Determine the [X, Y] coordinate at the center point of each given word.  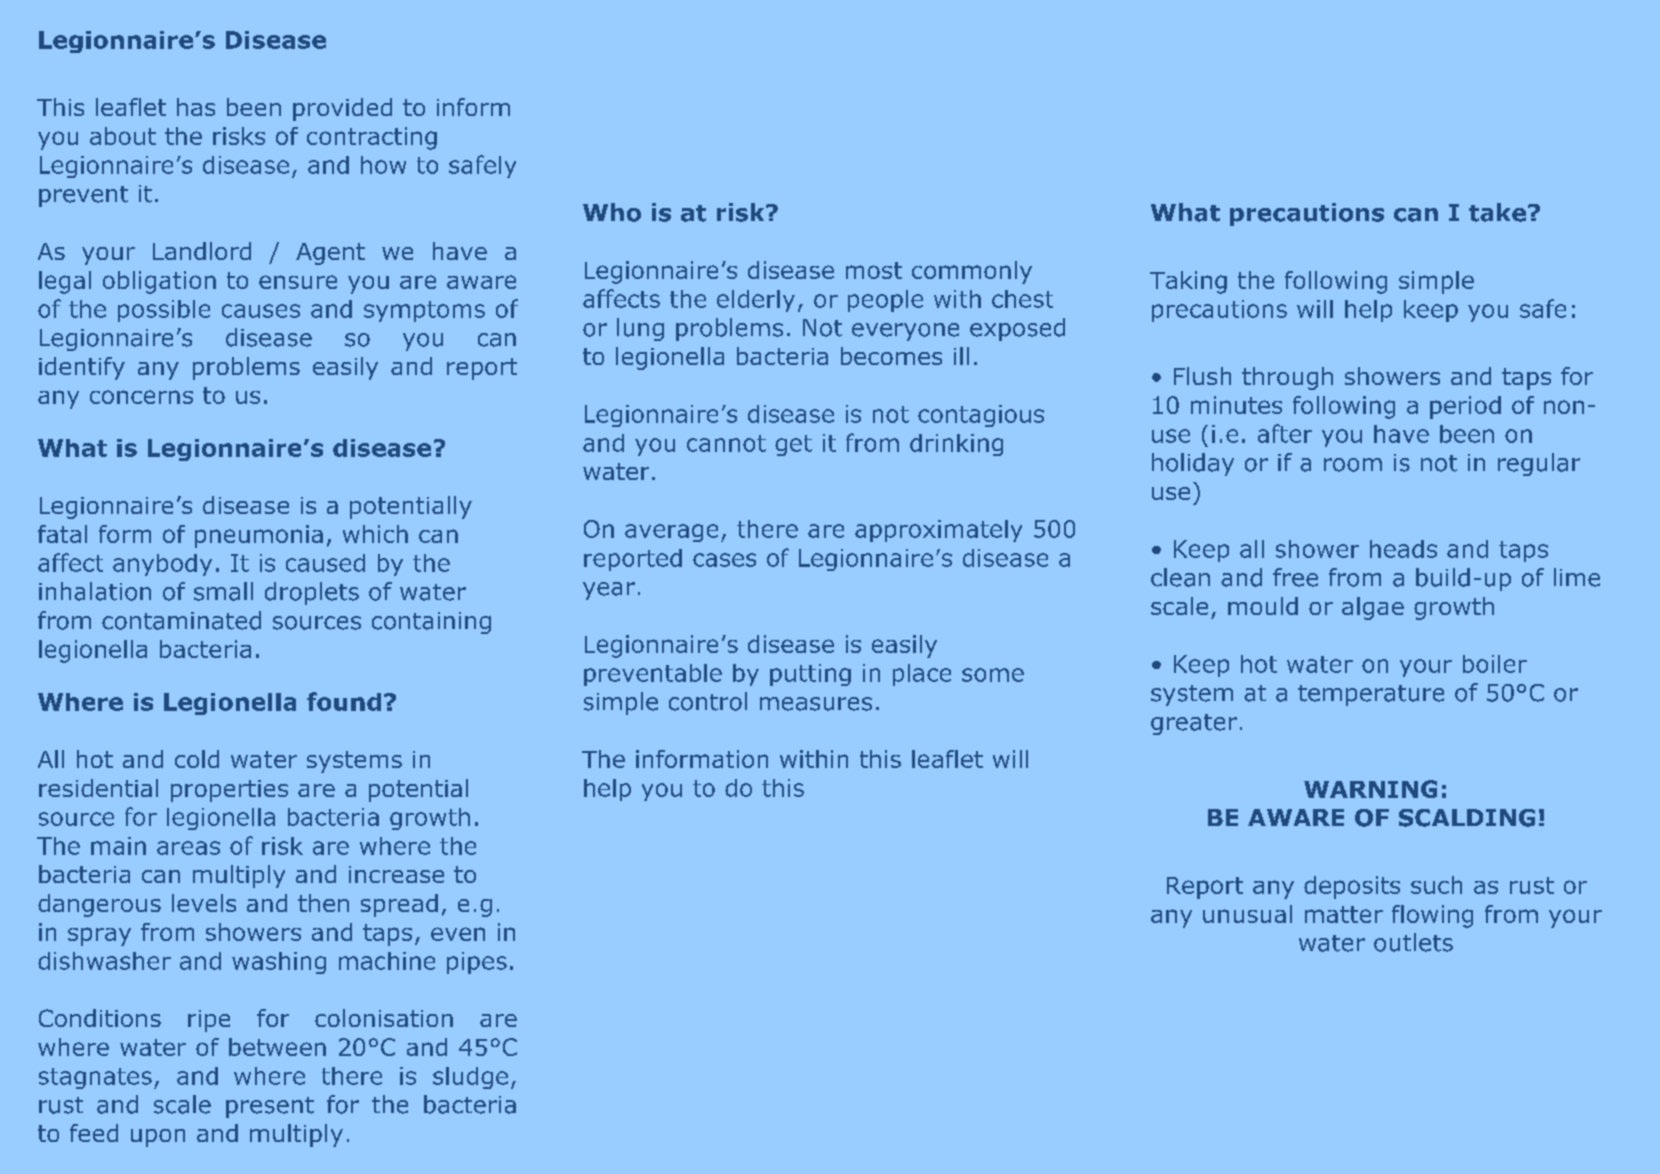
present [270, 1107]
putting [810, 675]
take [1497, 212]
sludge [470, 1078]
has [196, 107]
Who [612, 212]
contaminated [181, 620]
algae [1373, 608]
